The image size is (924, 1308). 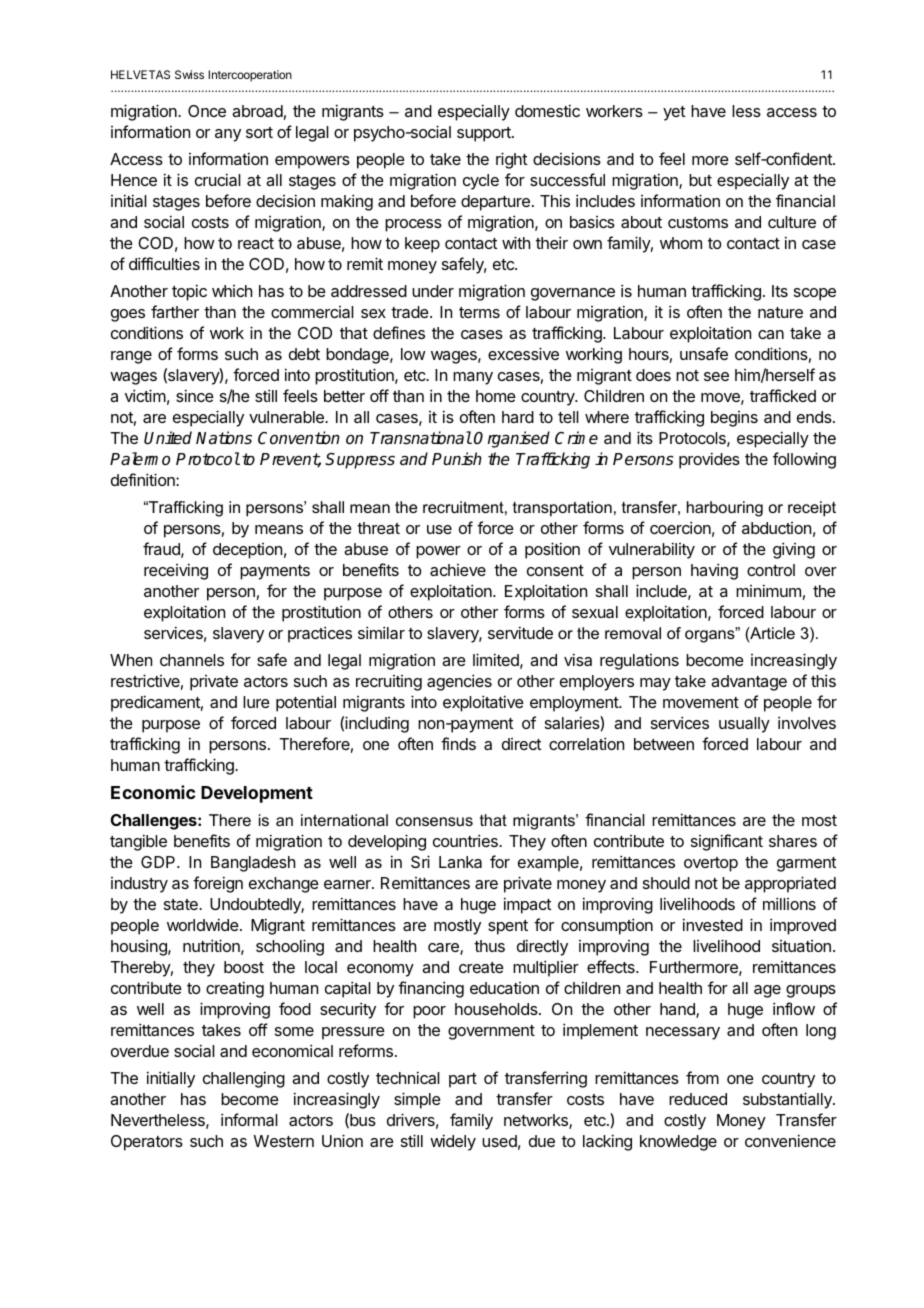 I want to click on see, so click(x=716, y=376).
